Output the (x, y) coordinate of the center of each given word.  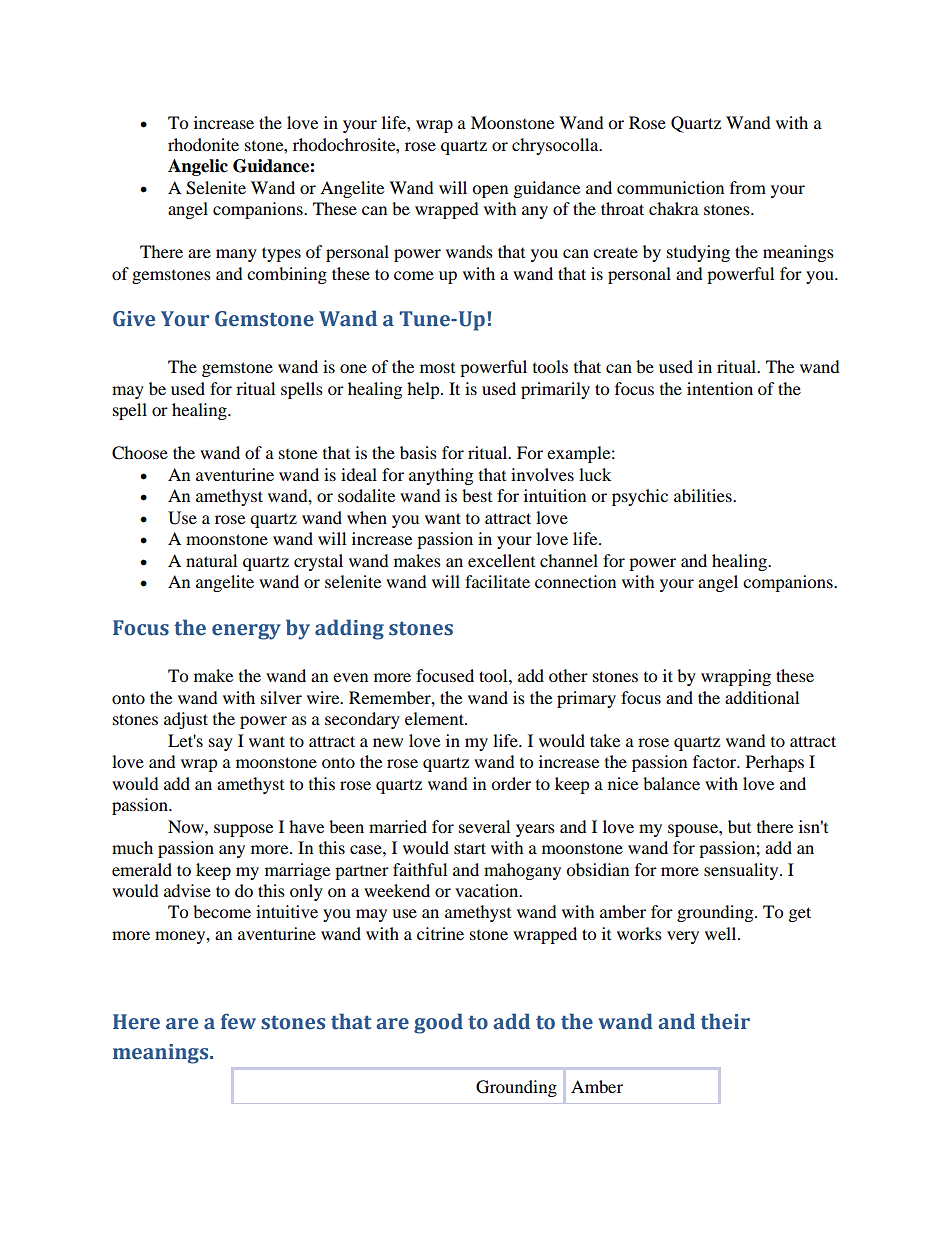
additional (762, 697)
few (238, 1022)
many (236, 255)
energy (246, 632)
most (437, 368)
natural (211, 560)
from (748, 187)
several (484, 826)
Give (134, 319)
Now (187, 826)
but (739, 826)
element (435, 718)
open (490, 191)
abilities (704, 495)
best (477, 495)
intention (720, 388)
